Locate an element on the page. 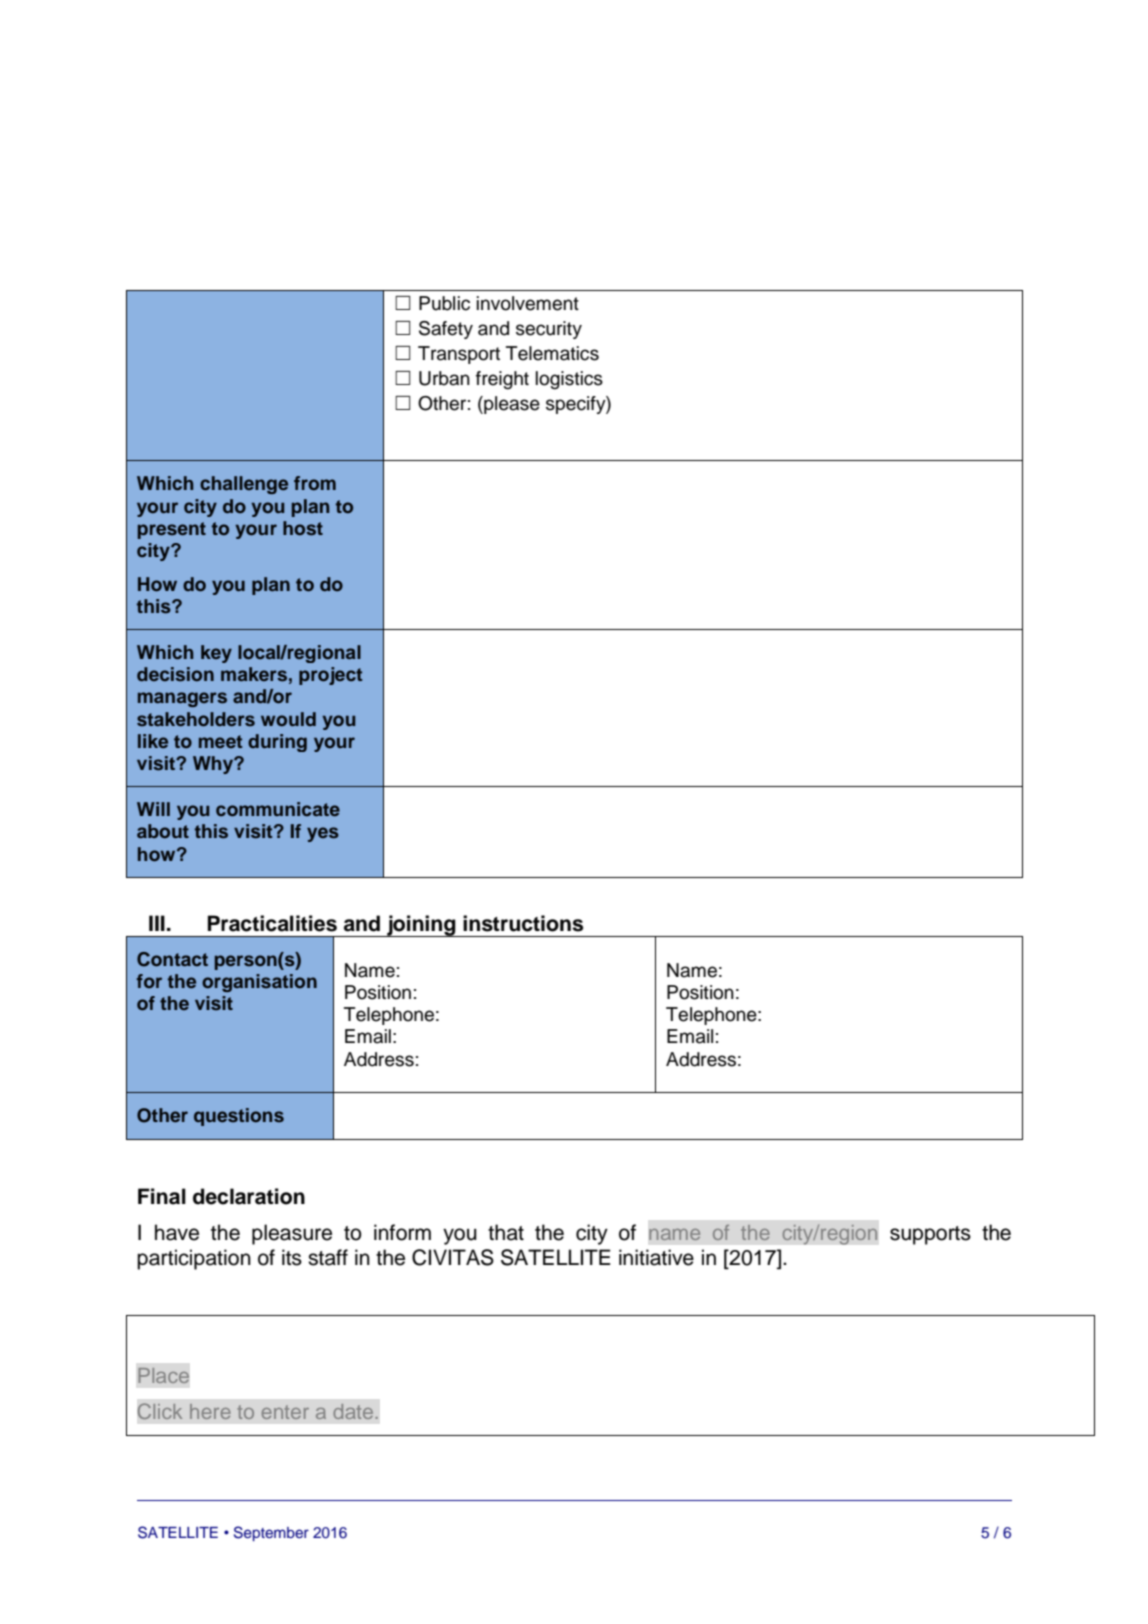 Image resolution: width=1148 pixels, height=1624 pixels. supports is located at coordinates (930, 1235).
